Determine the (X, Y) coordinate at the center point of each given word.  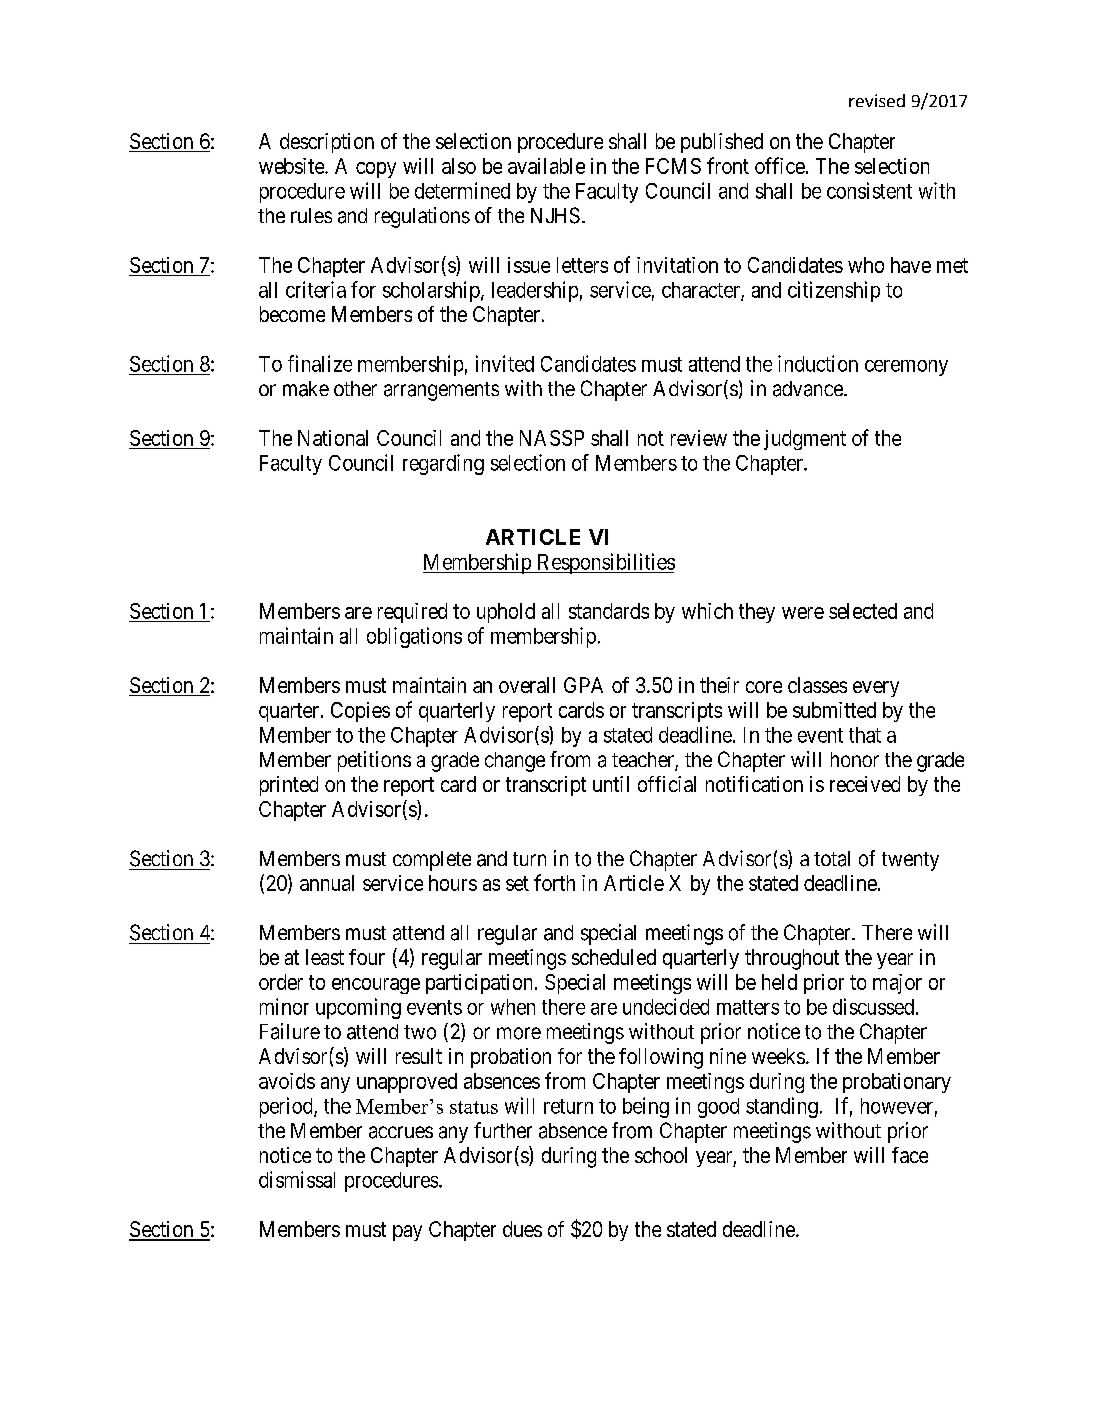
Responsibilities (605, 563)
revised (877, 100)
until (611, 784)
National (333, 438)
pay (407, 1233)
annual (327, 883)
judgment (805, 440)
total (832, 859)
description (327, 143)
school (661, 1155)
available (546, 166)
